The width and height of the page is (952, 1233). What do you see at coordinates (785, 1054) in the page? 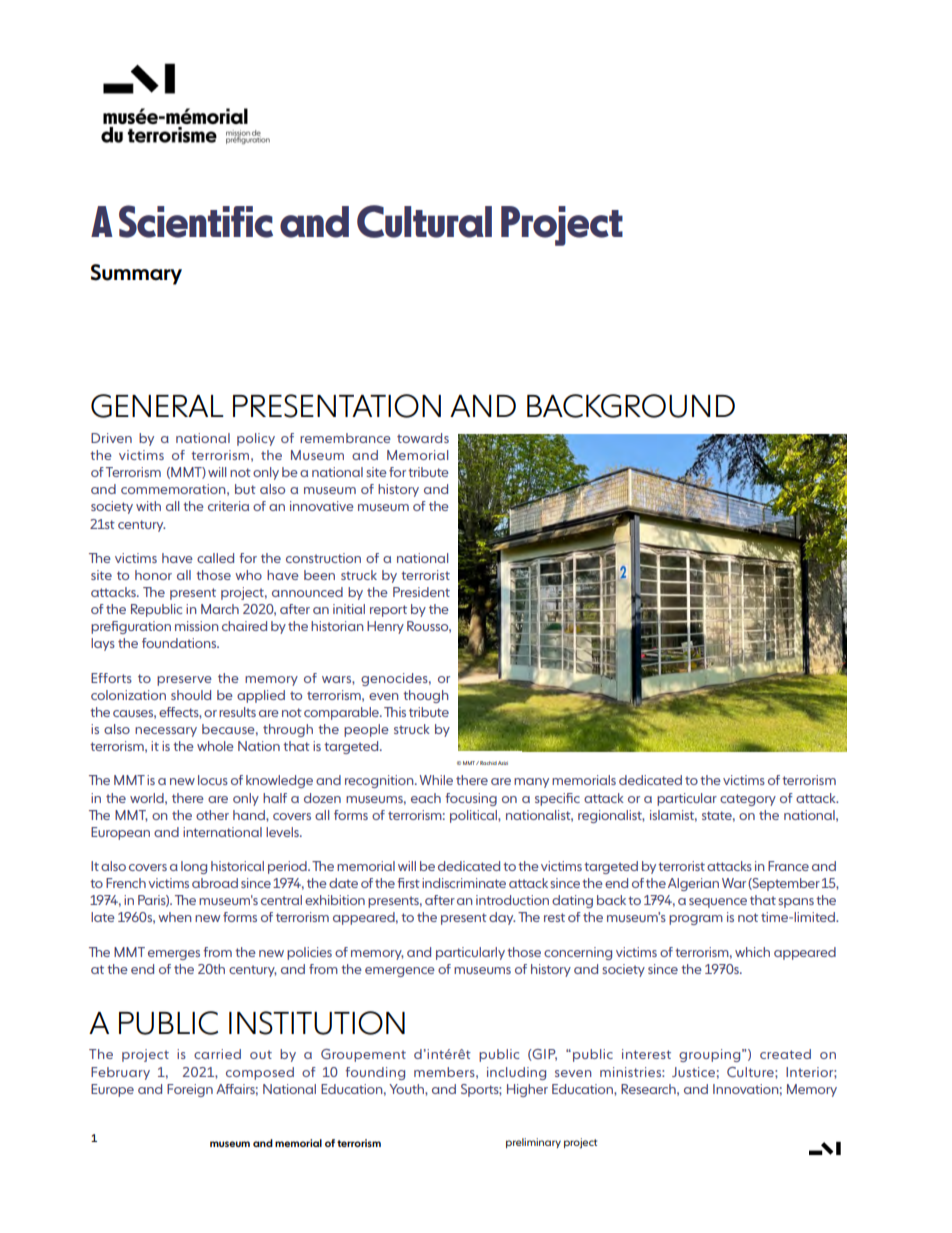
I see `created` at bounding box center [785, 1054].
